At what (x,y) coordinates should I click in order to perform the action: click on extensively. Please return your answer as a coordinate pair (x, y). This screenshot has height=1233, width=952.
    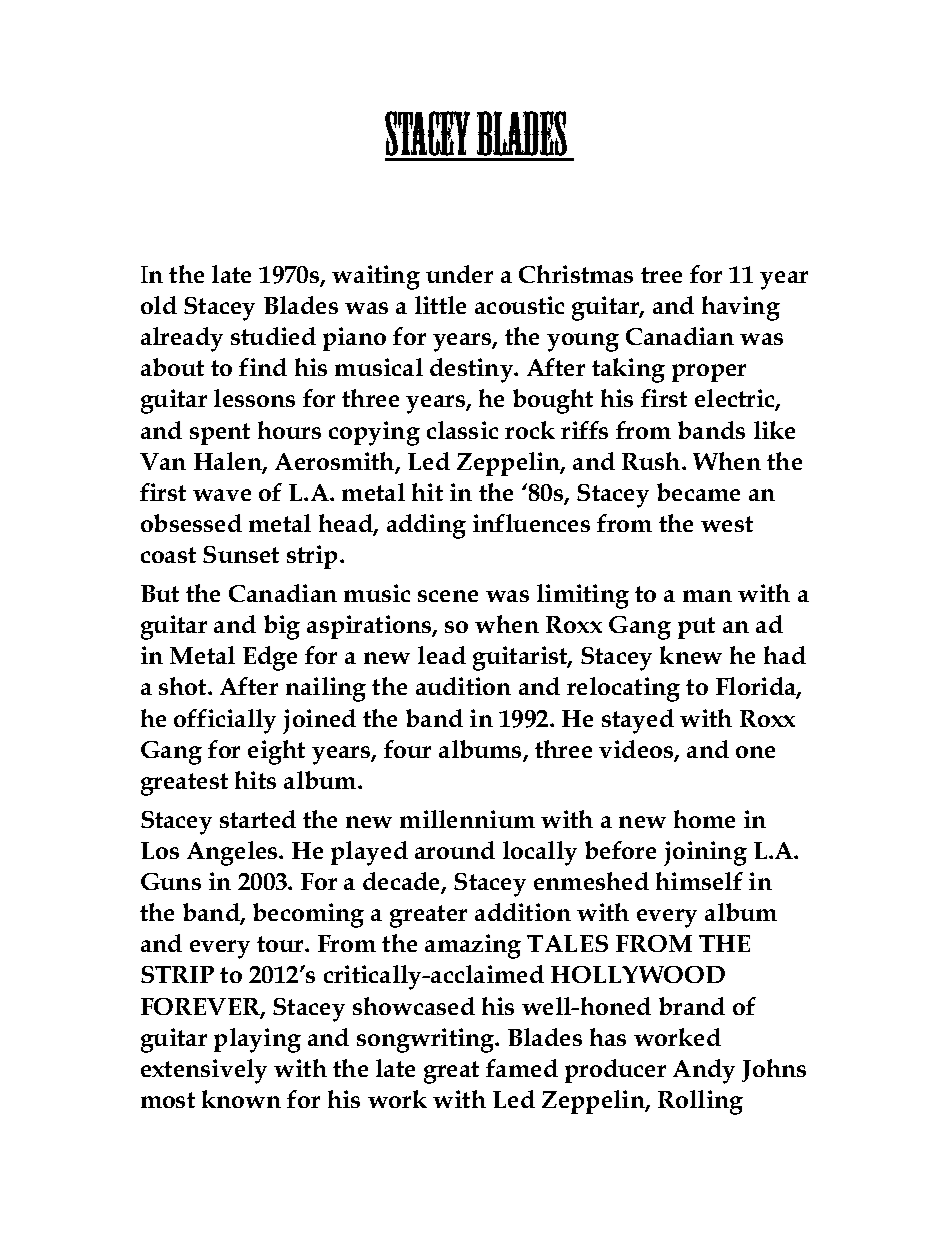
    Looking at the image, I should click on (204, 1071).
